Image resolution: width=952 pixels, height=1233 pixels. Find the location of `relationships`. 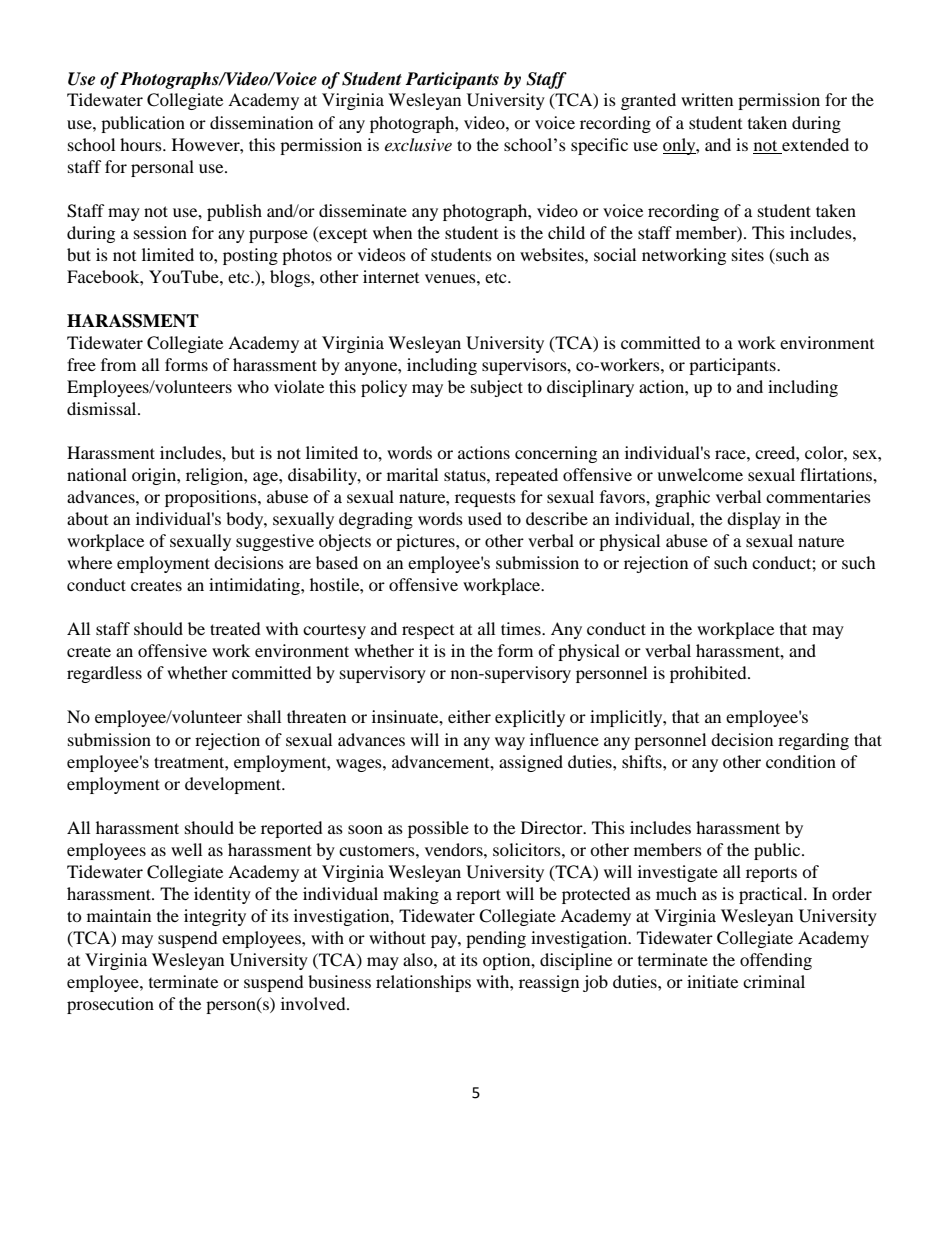

relationships is located at coordinates (423, 983).
